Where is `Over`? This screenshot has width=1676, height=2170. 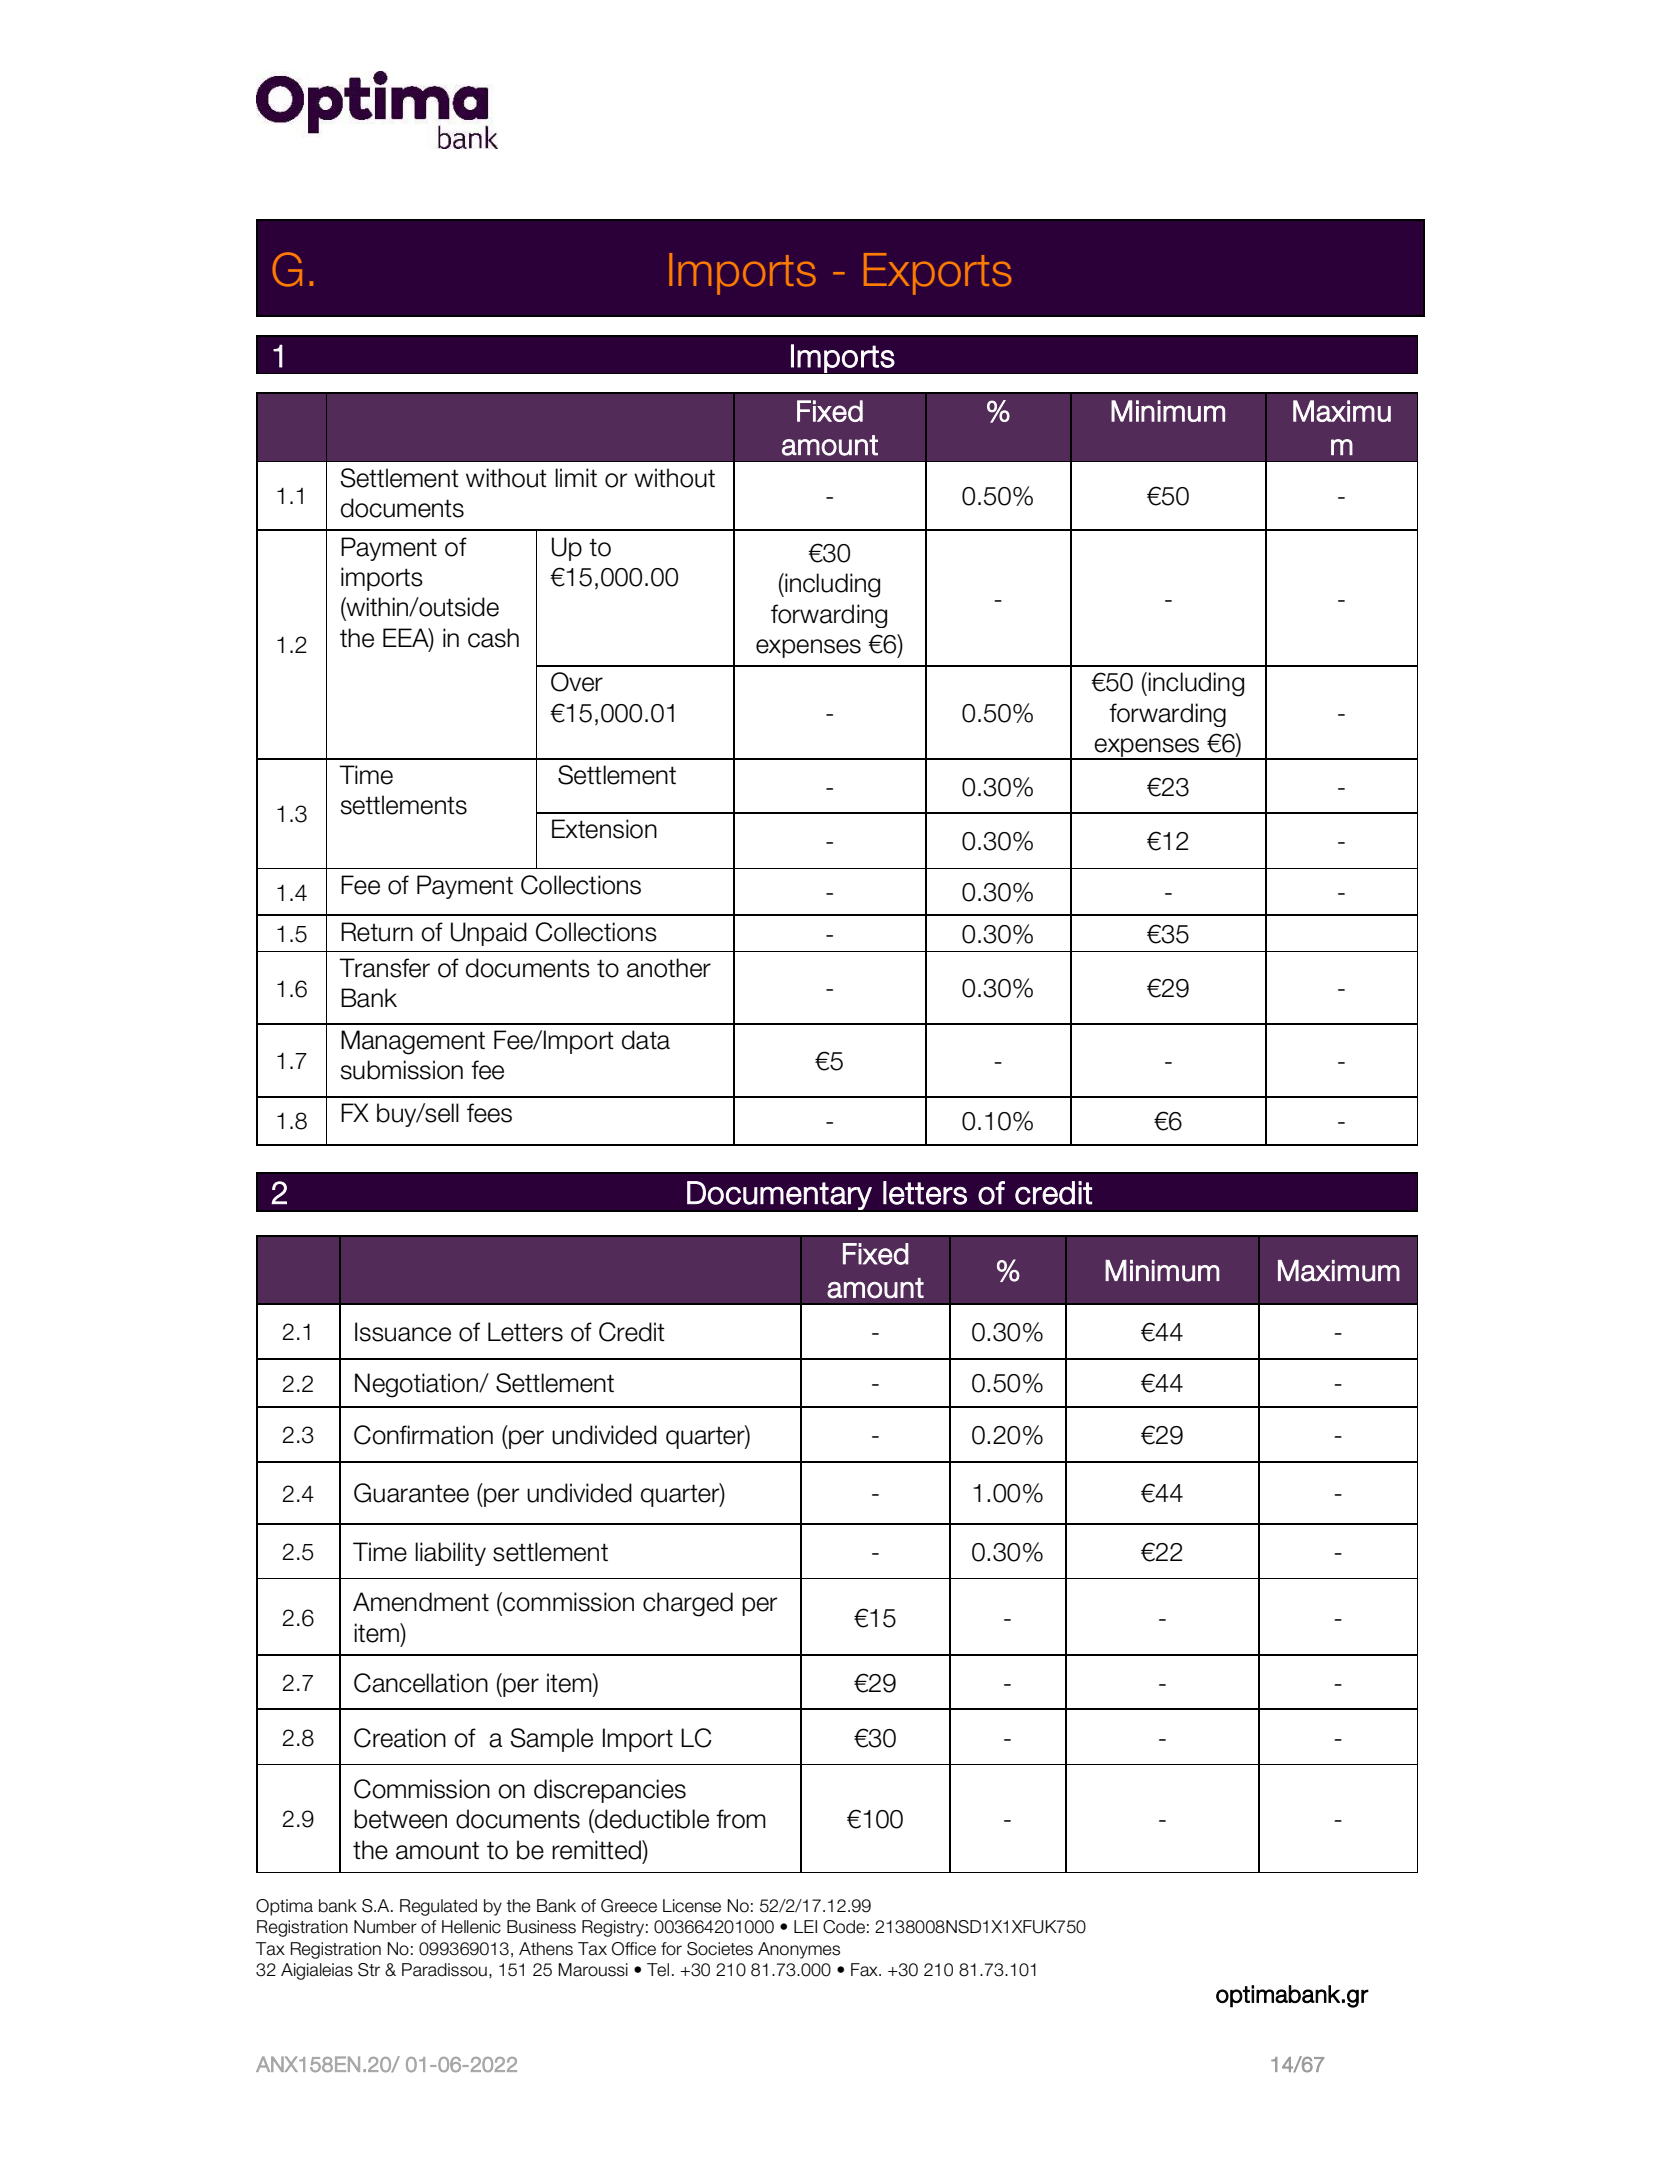 Over is located at coordinates (577, 682).
